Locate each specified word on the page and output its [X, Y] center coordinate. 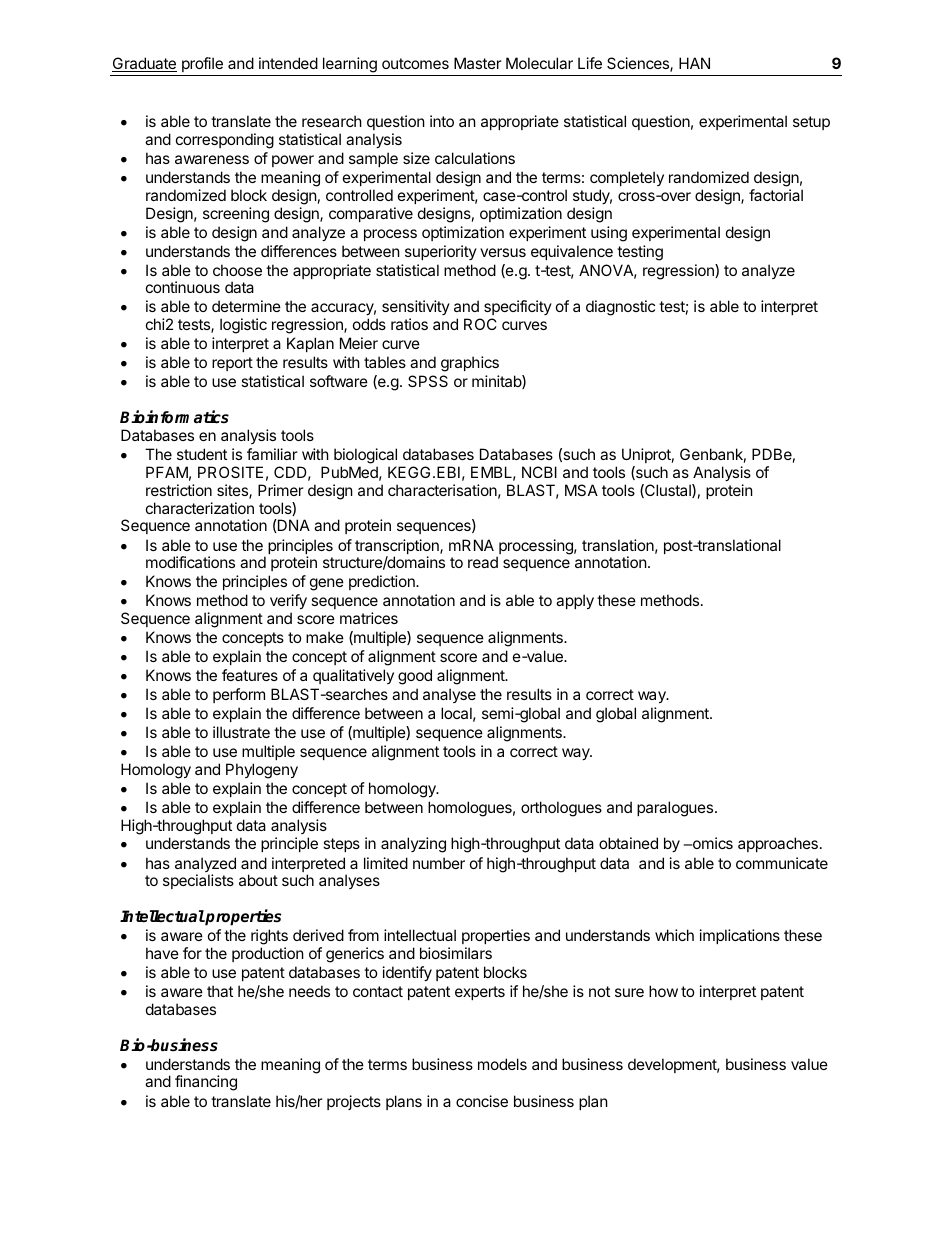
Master [478, 63]
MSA [581, 490]
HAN [694, 63]
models [502, 1064]
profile [202, 64]
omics [712, 843]
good [415, 677]
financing [206, 1083]
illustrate [241, 732]
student [202, 454]
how [663, 991]
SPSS [428, 381]
